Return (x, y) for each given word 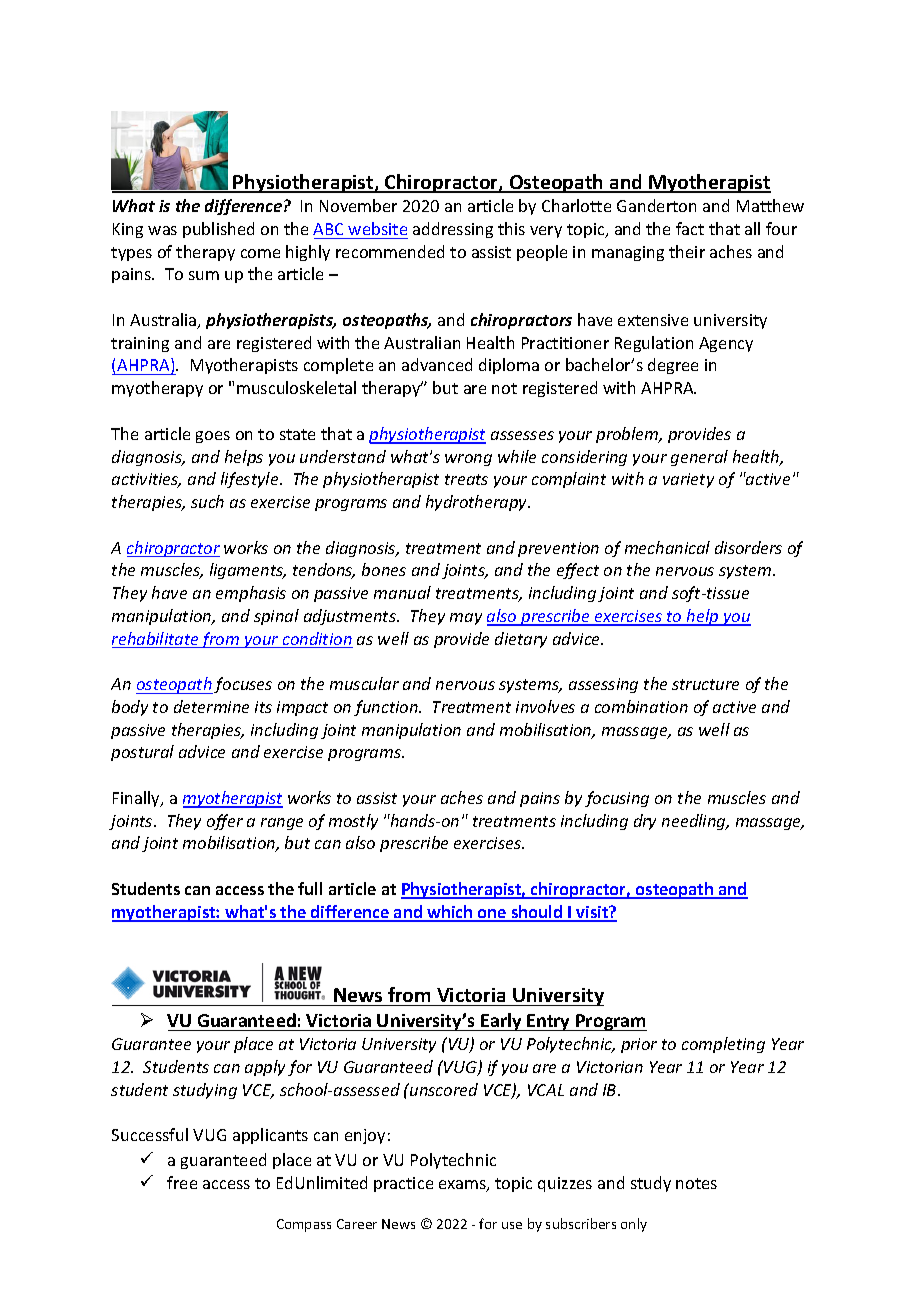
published (218, 230)
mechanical (667, 547)
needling (695, 822)
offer (225, 822)
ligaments (248, 571)
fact (690, 228)
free (182, 1182)
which (450, 913)
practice (403, 1184)
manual (402, 592)
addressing (453, 230)
